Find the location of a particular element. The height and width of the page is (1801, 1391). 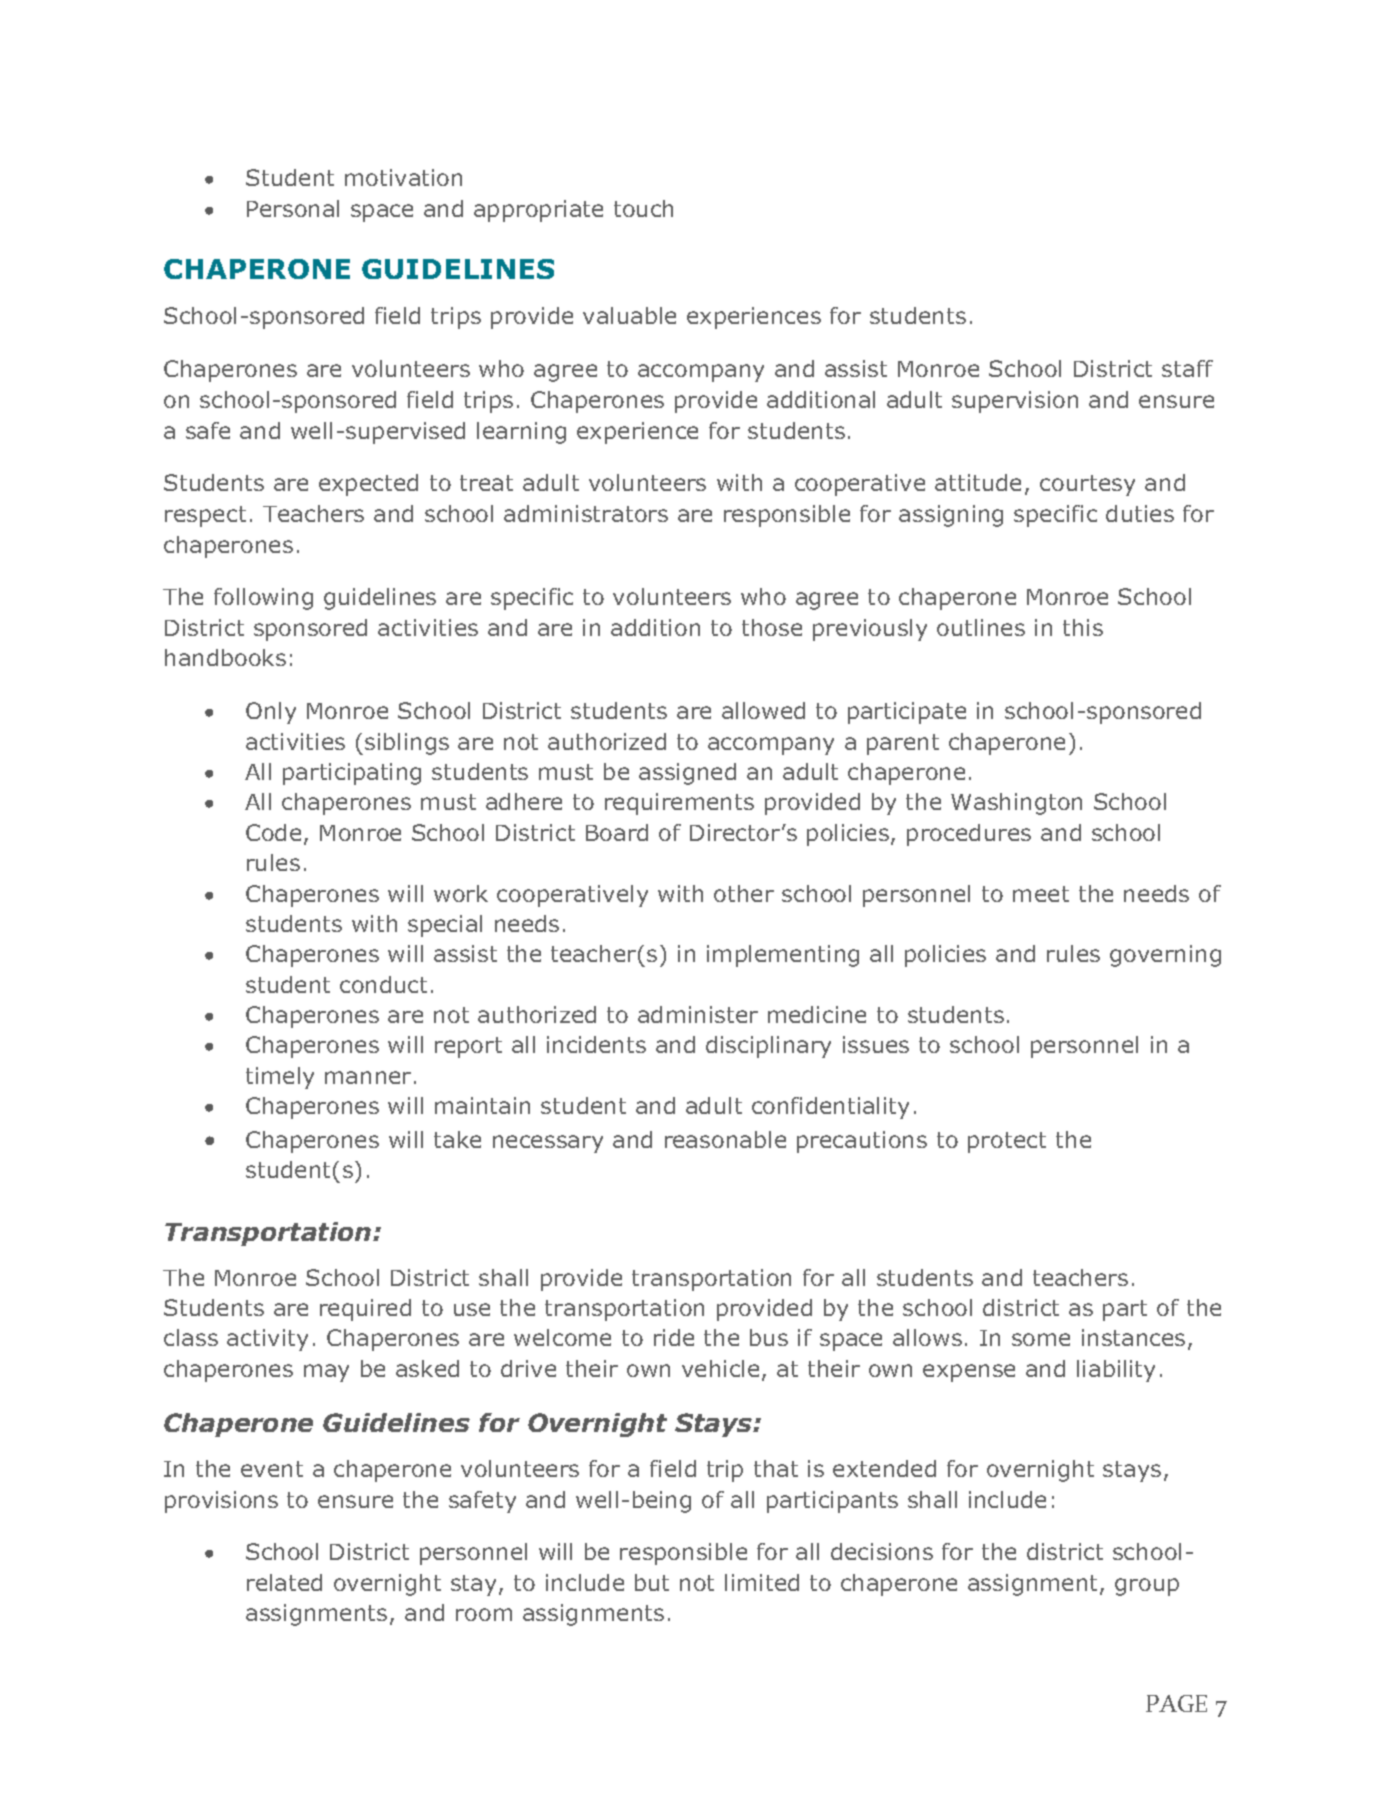

allowed is located at coordinates (763, 710).
